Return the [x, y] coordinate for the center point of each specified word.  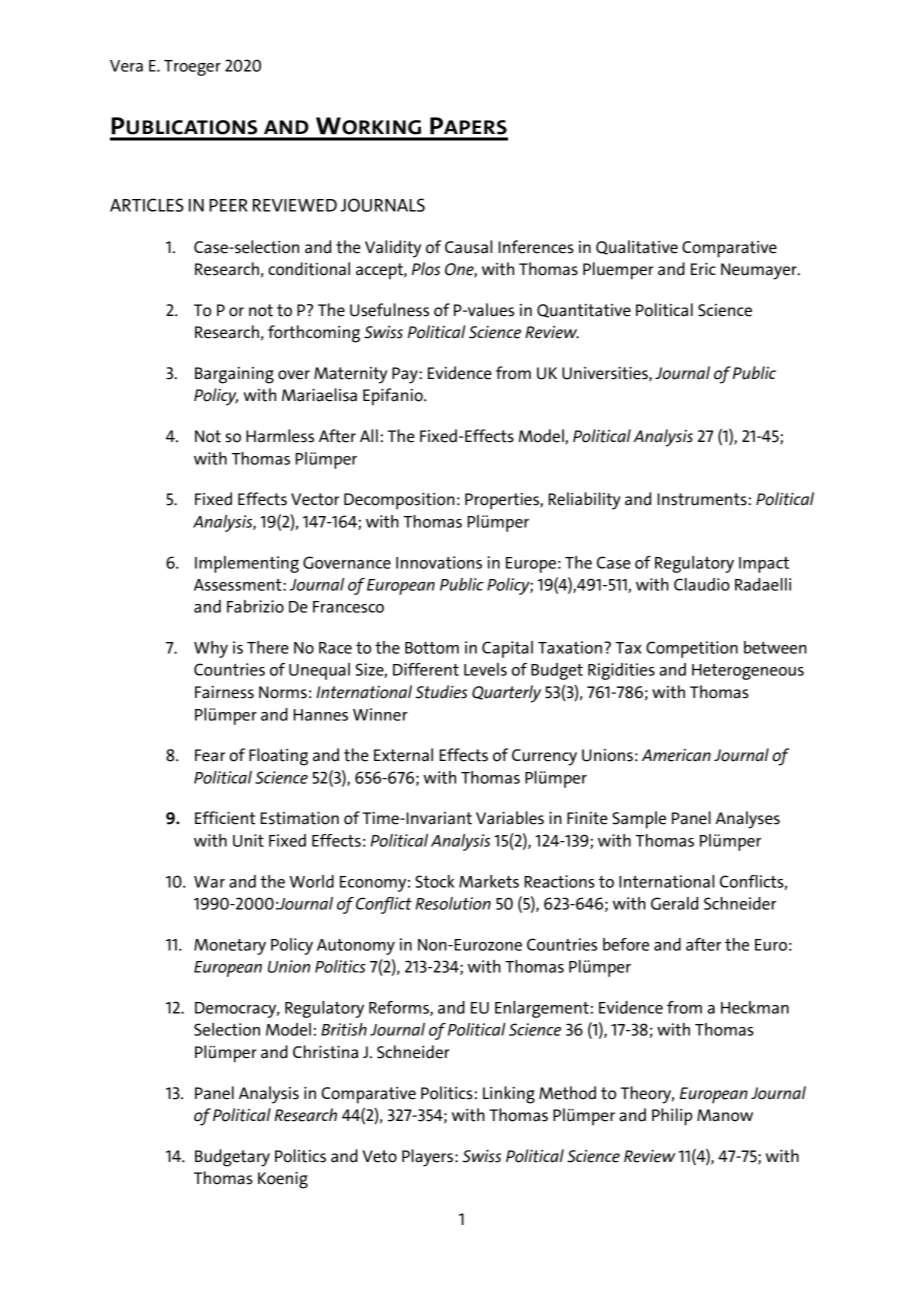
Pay [406, 375]
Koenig [283, 1180]
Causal [468, 247]
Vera [126, 66]
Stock [434, 881]
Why [211, 649]
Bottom [432, 648]
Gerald [674, 903]
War [209, 882]
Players [427, 1158]
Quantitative [584, 311]
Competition [692, 649]
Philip [672, 1117]
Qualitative [637, 247]
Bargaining [234, 375]
